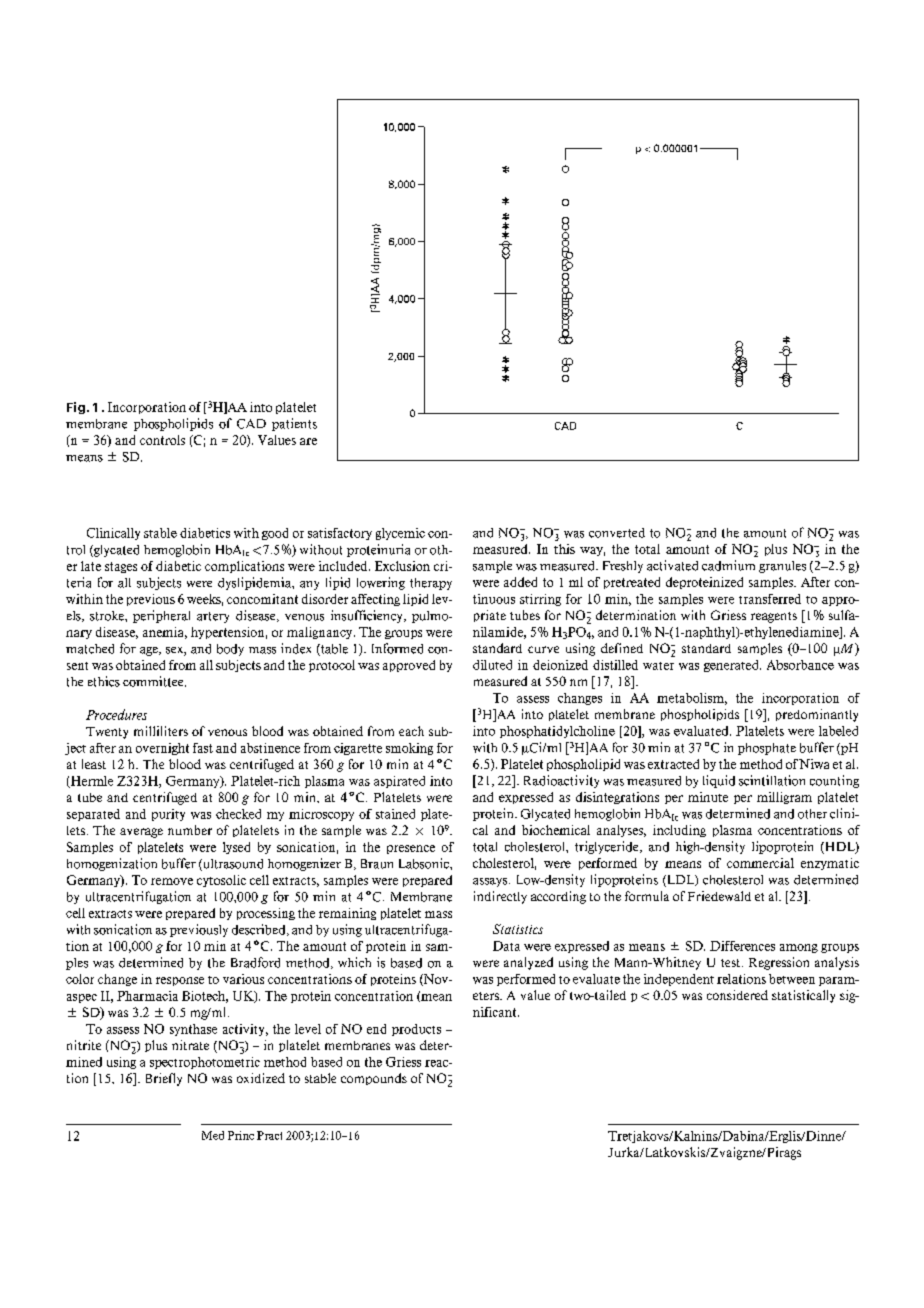 The image size is (924, 1308). What do you see at coordinates (190, 1045) in the screenshot?
I see `nitrate` at bounding box center [190, 1045].
